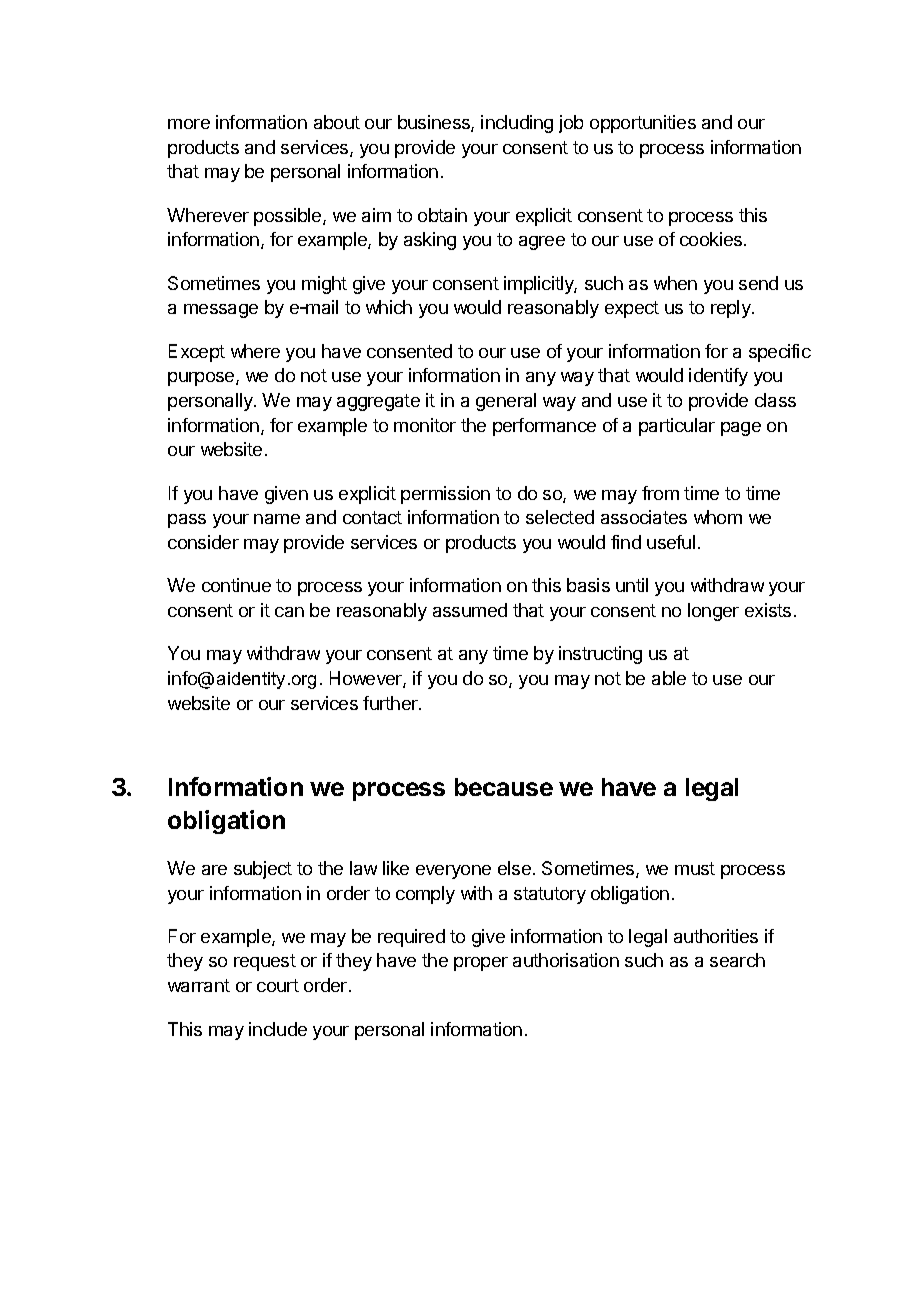 The image size is (924, 1309). I want to click on assumed, so click(470, 610).
